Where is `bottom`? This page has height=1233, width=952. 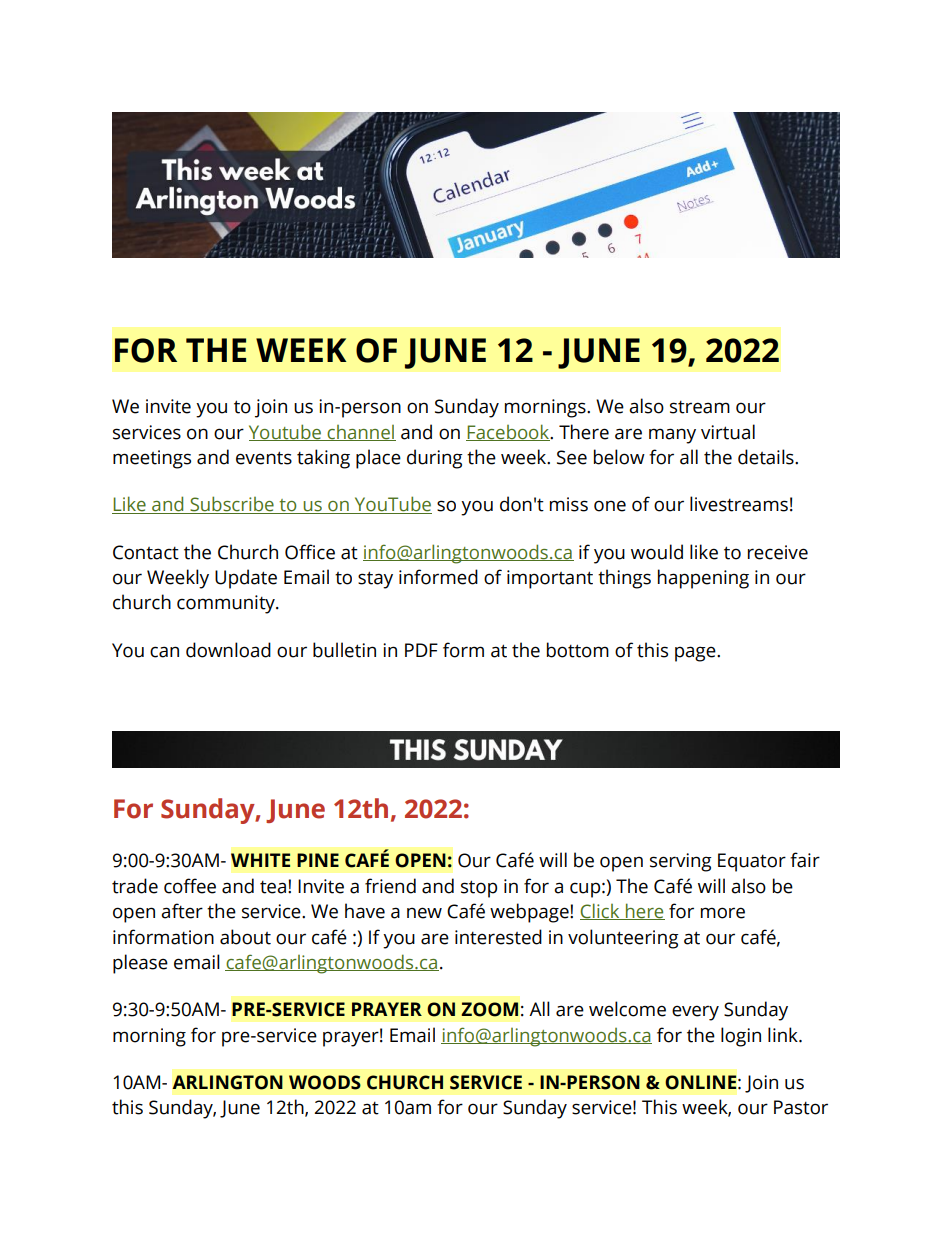
bottom is located at coordinates (578, 650).
